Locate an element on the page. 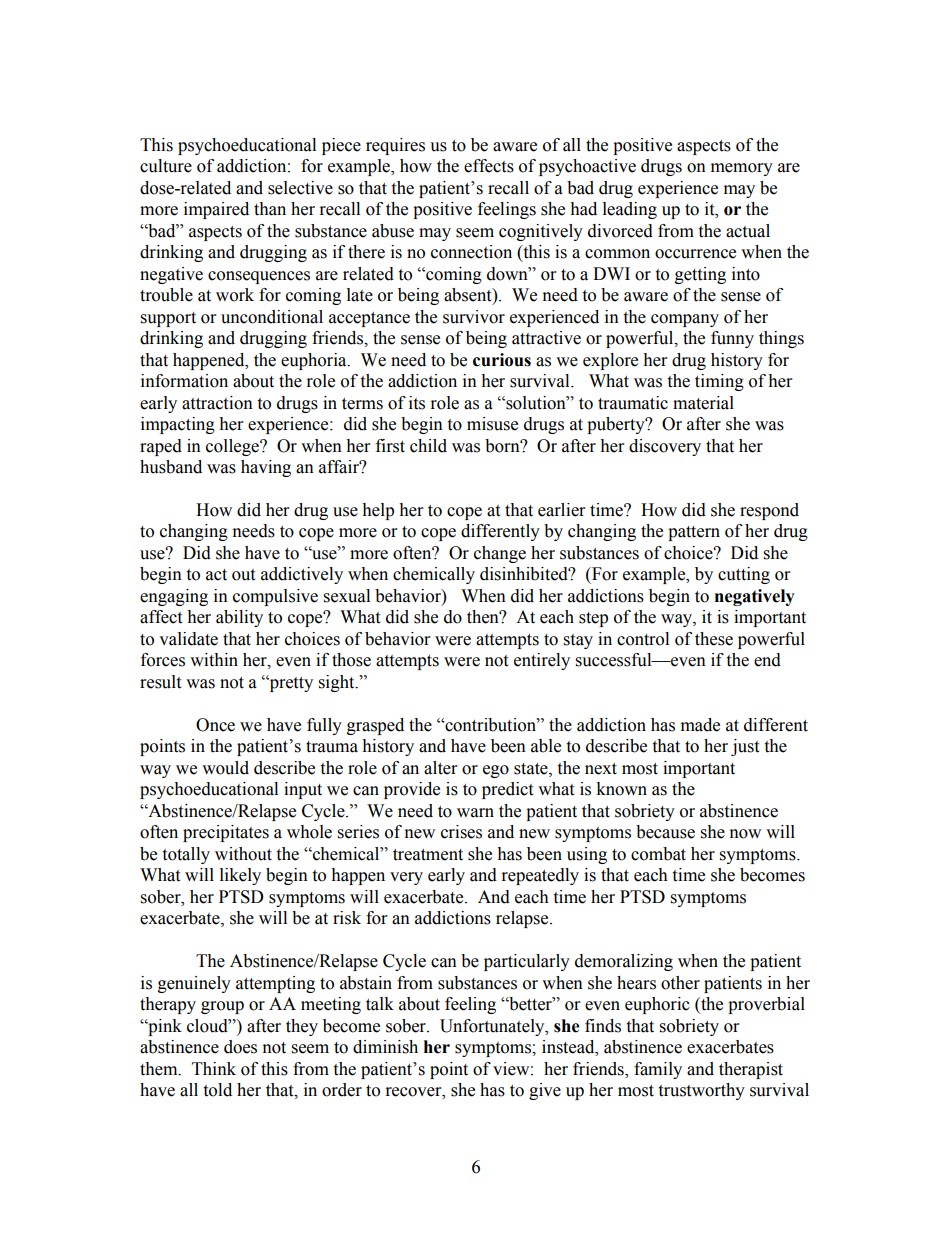  effects is located at coordinates (489, 166).
